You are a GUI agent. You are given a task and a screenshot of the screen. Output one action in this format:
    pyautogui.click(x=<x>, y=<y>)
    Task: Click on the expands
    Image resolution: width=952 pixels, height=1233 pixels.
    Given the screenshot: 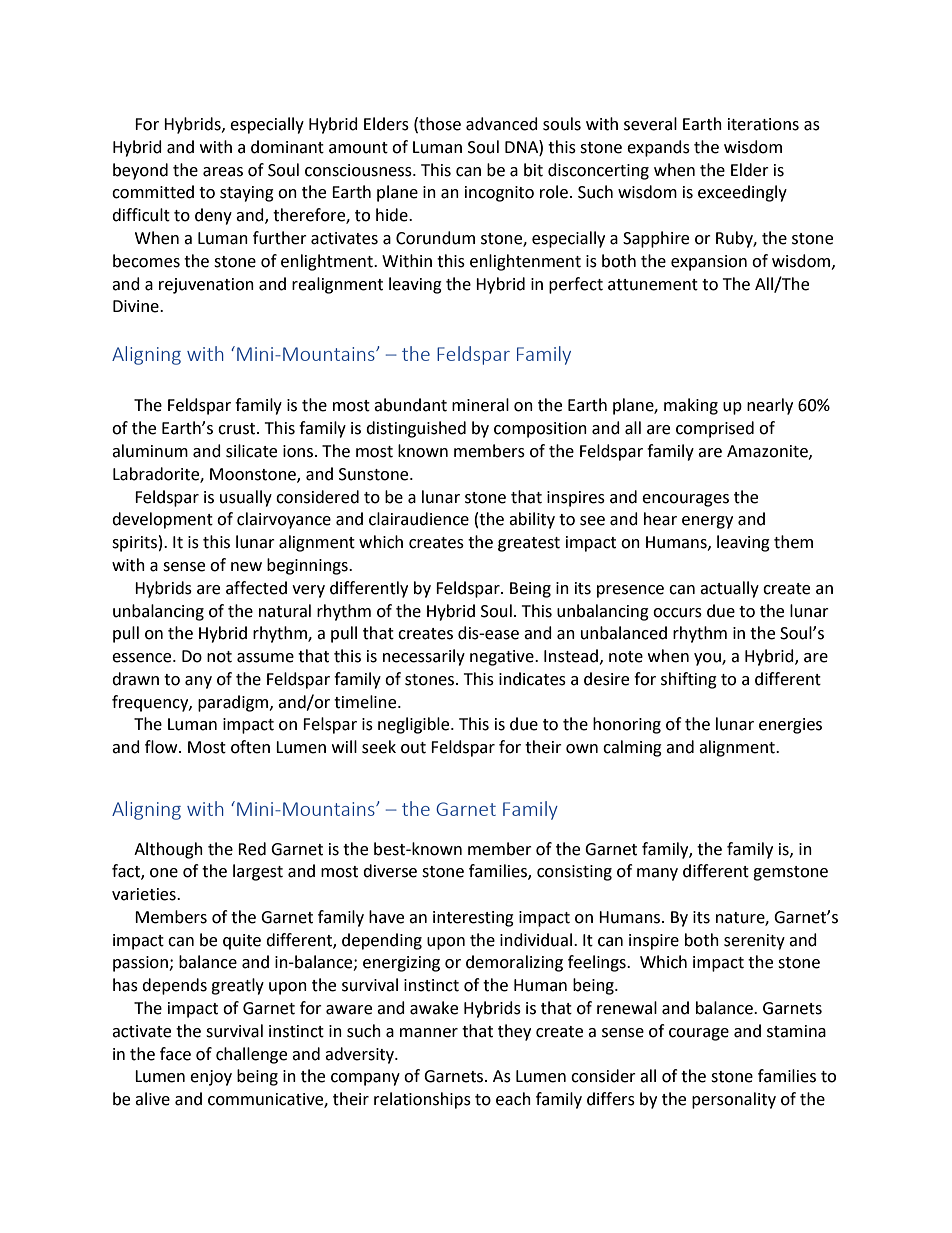 What is the action you would take?
    pyautogui.click(x=658, y=148)
